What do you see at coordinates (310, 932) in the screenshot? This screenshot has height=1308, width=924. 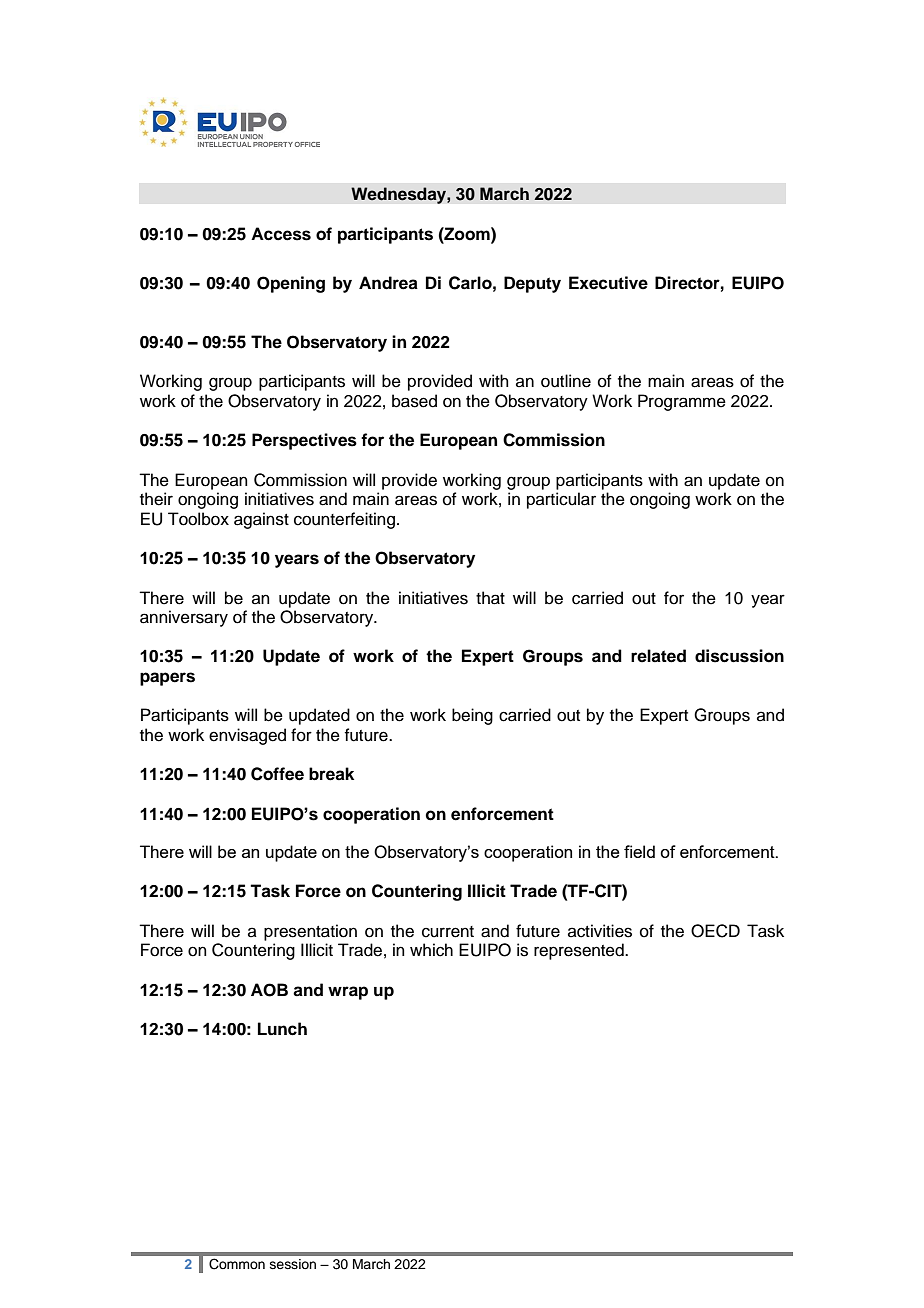 I see `presentation` at bounding box center [310, 932].
